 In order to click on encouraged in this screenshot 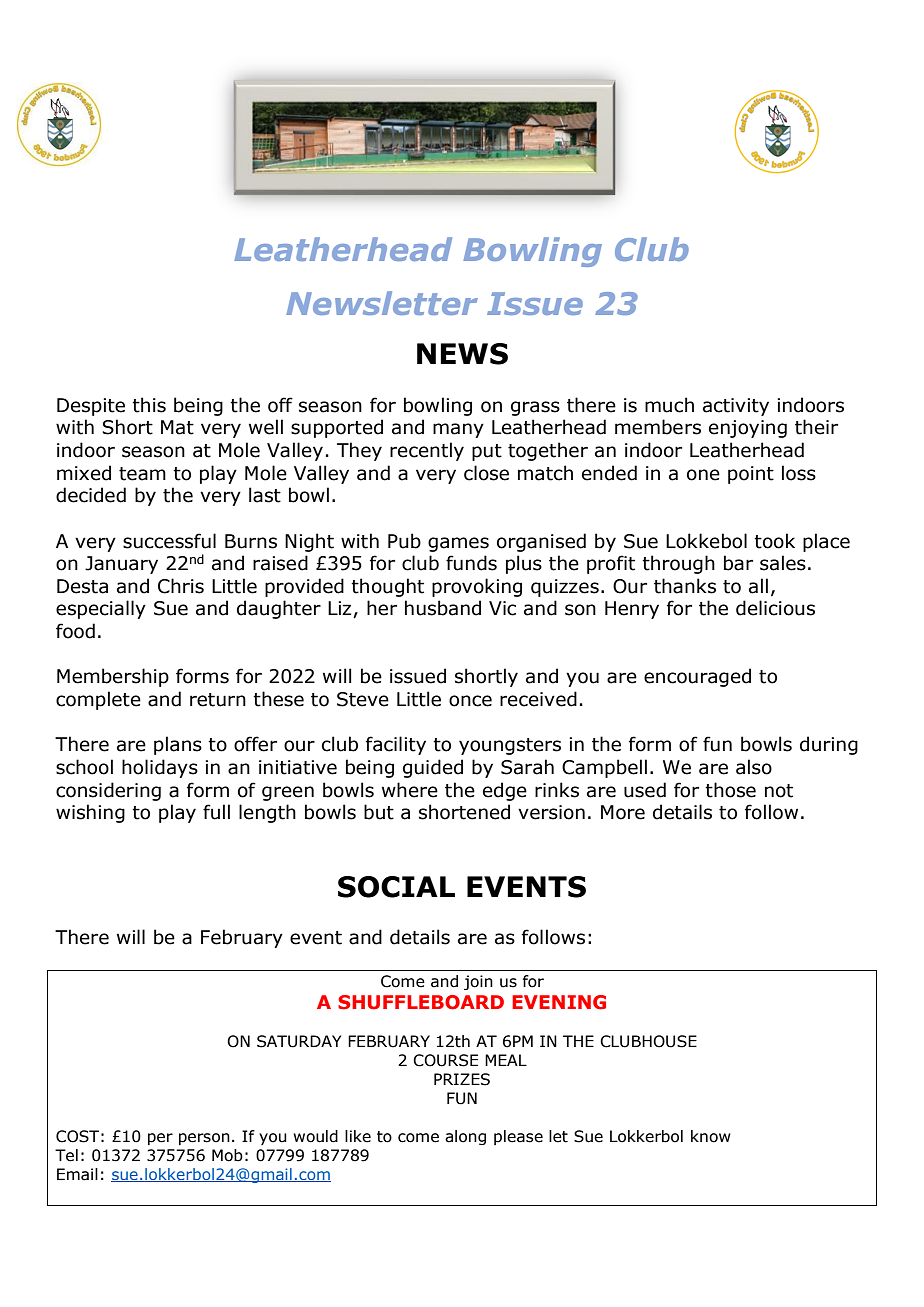, I will do `click(697, 677)`.
